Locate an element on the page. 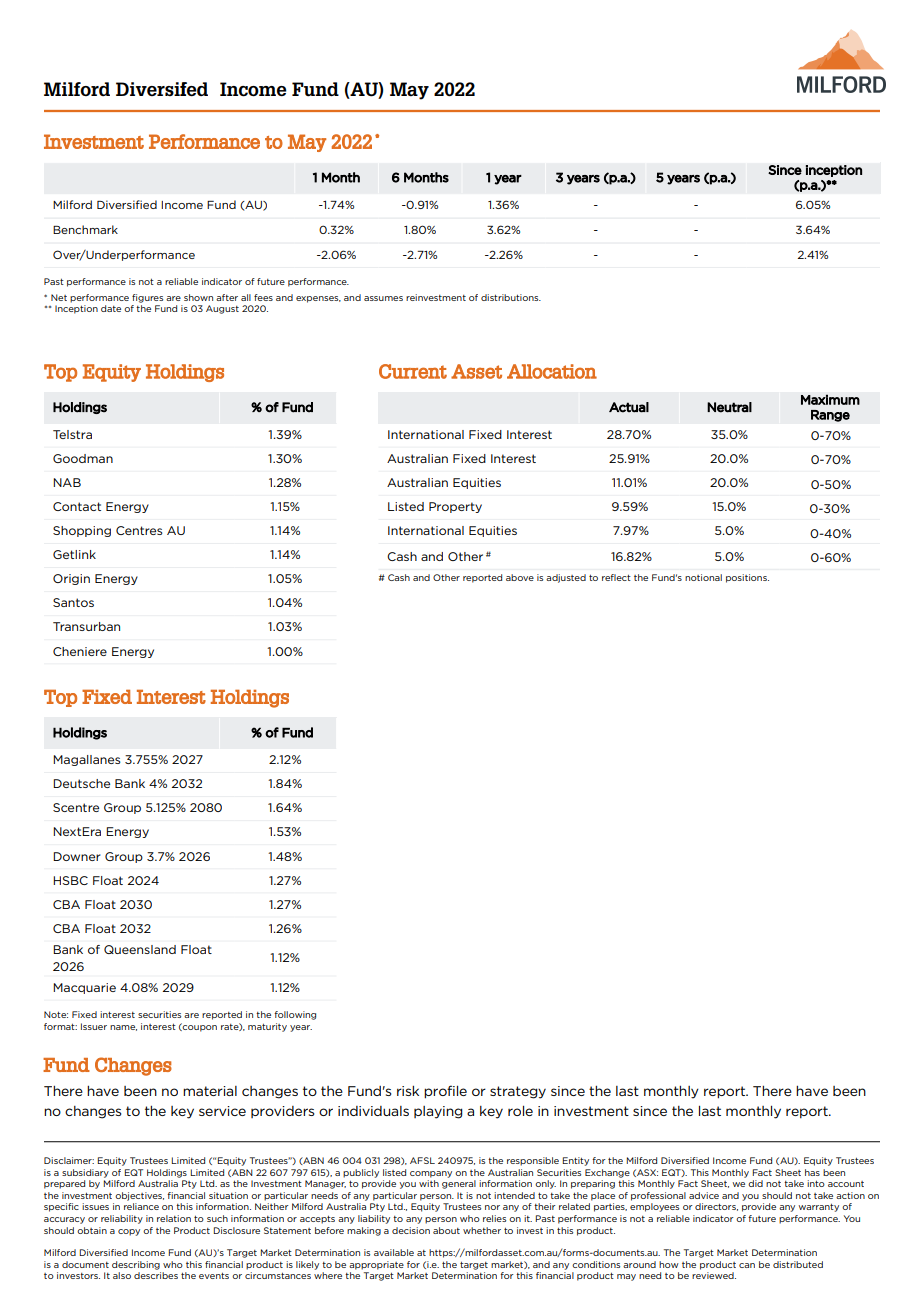 The width and height of the document is (924, 1308). figures is located at coordinates (147, 298).
